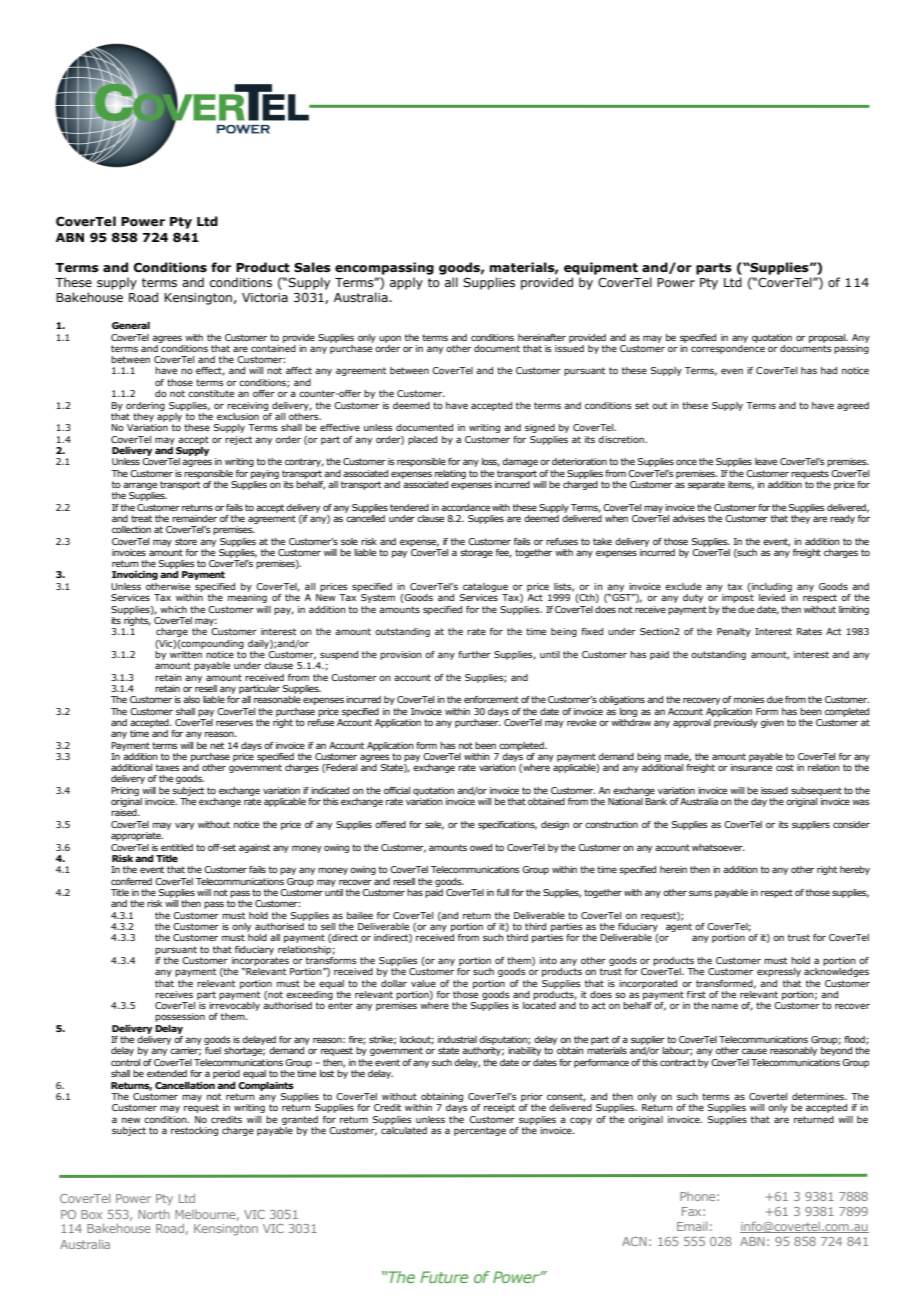 The image size is (924, 1308). Describe the element at coordinates (444, 1277) in the page. I see `Future` at that location.
